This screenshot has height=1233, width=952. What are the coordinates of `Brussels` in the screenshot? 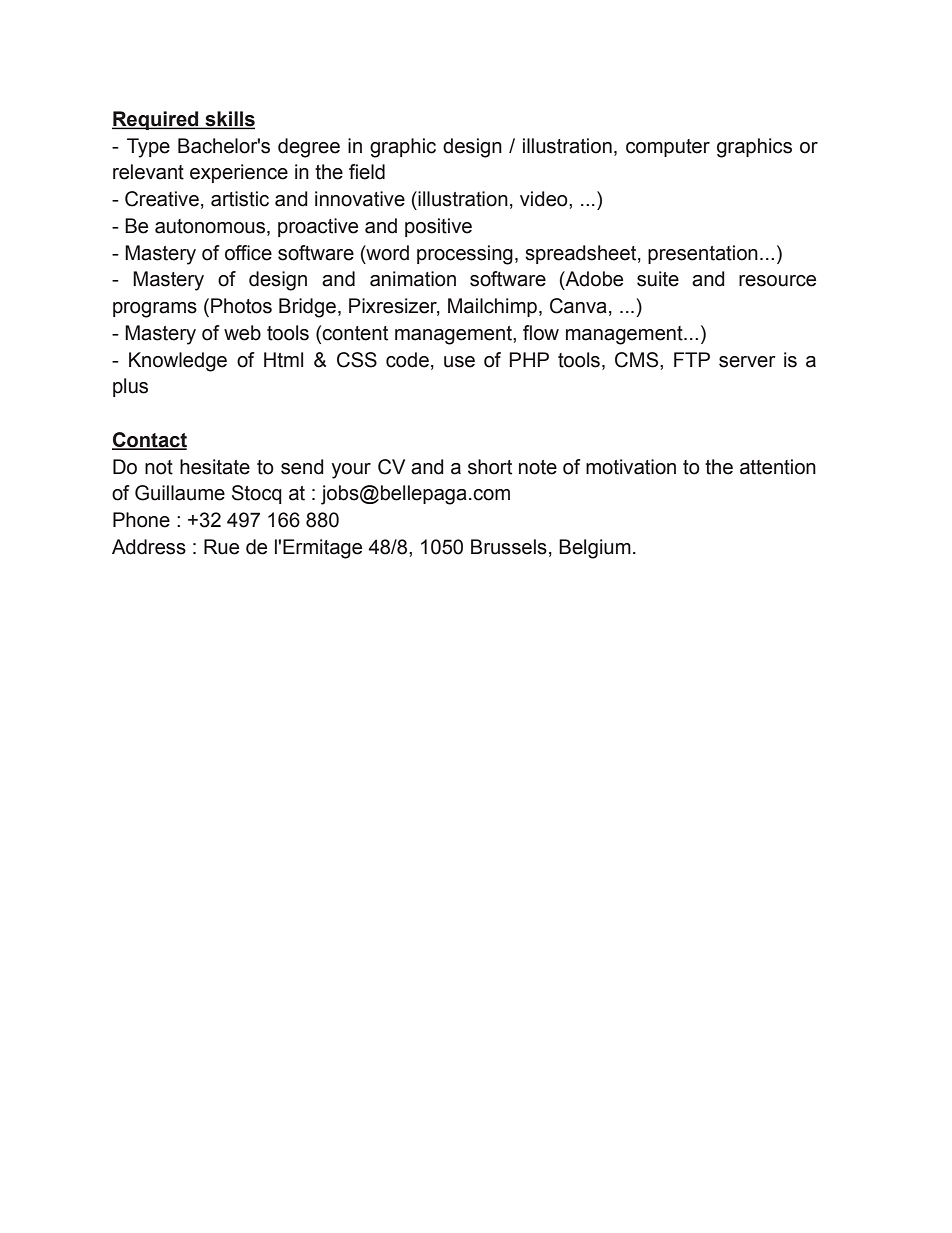 It's located at (509, 547).
